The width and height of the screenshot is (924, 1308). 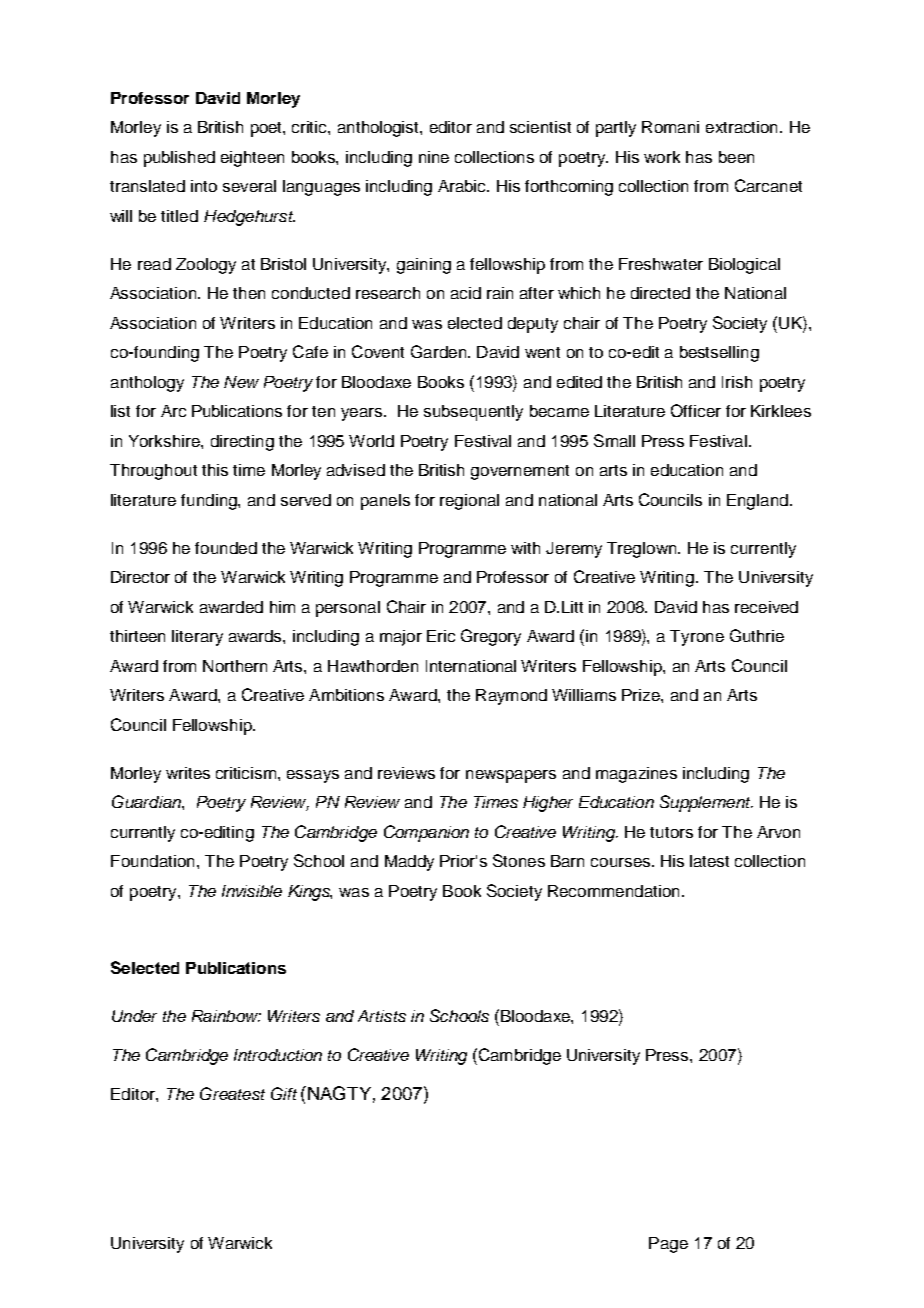 I want to click on Eric, so click(x=441, y=636).
